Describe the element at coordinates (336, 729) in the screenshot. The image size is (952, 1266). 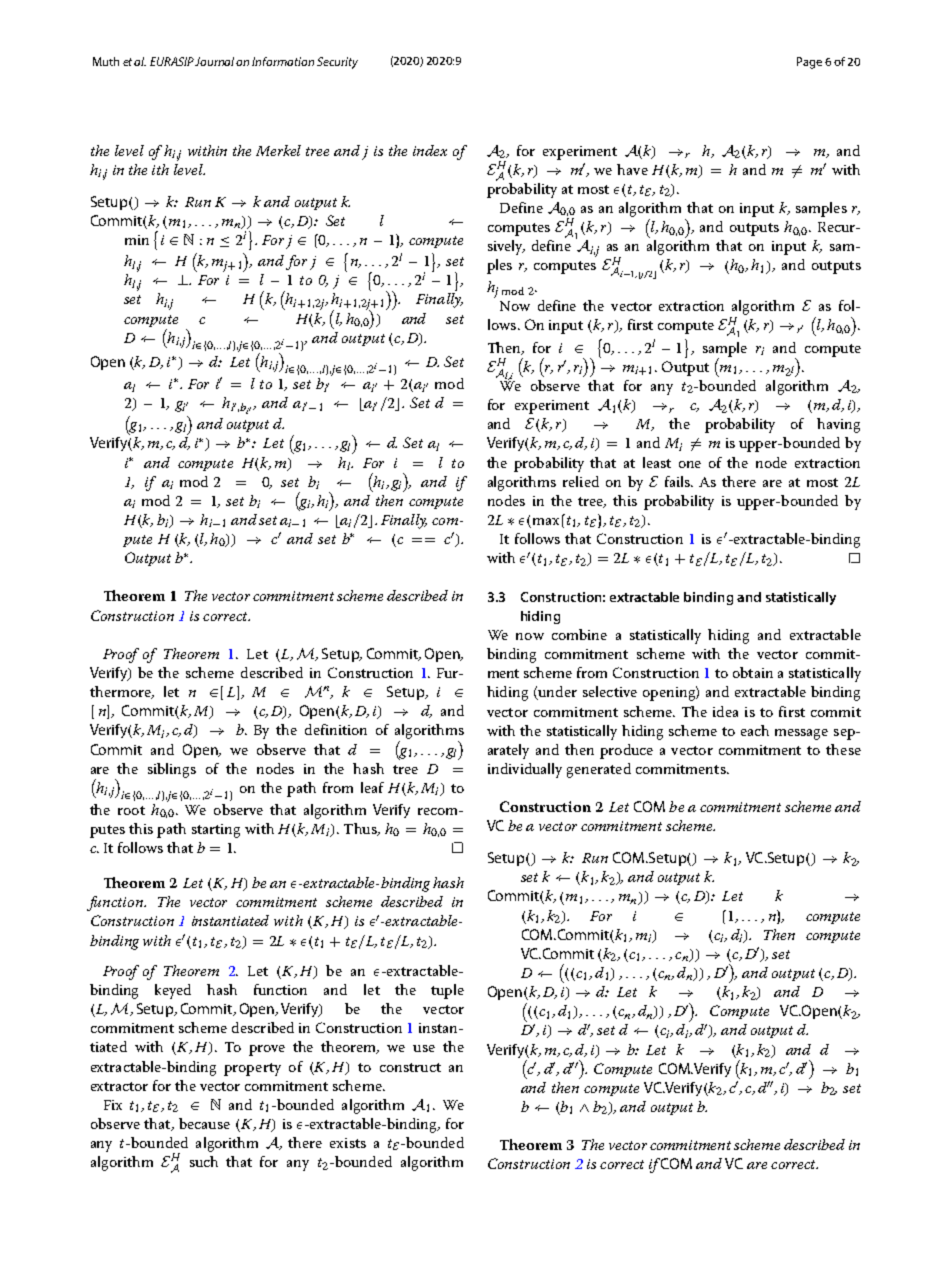
I see `definition` at that location.
